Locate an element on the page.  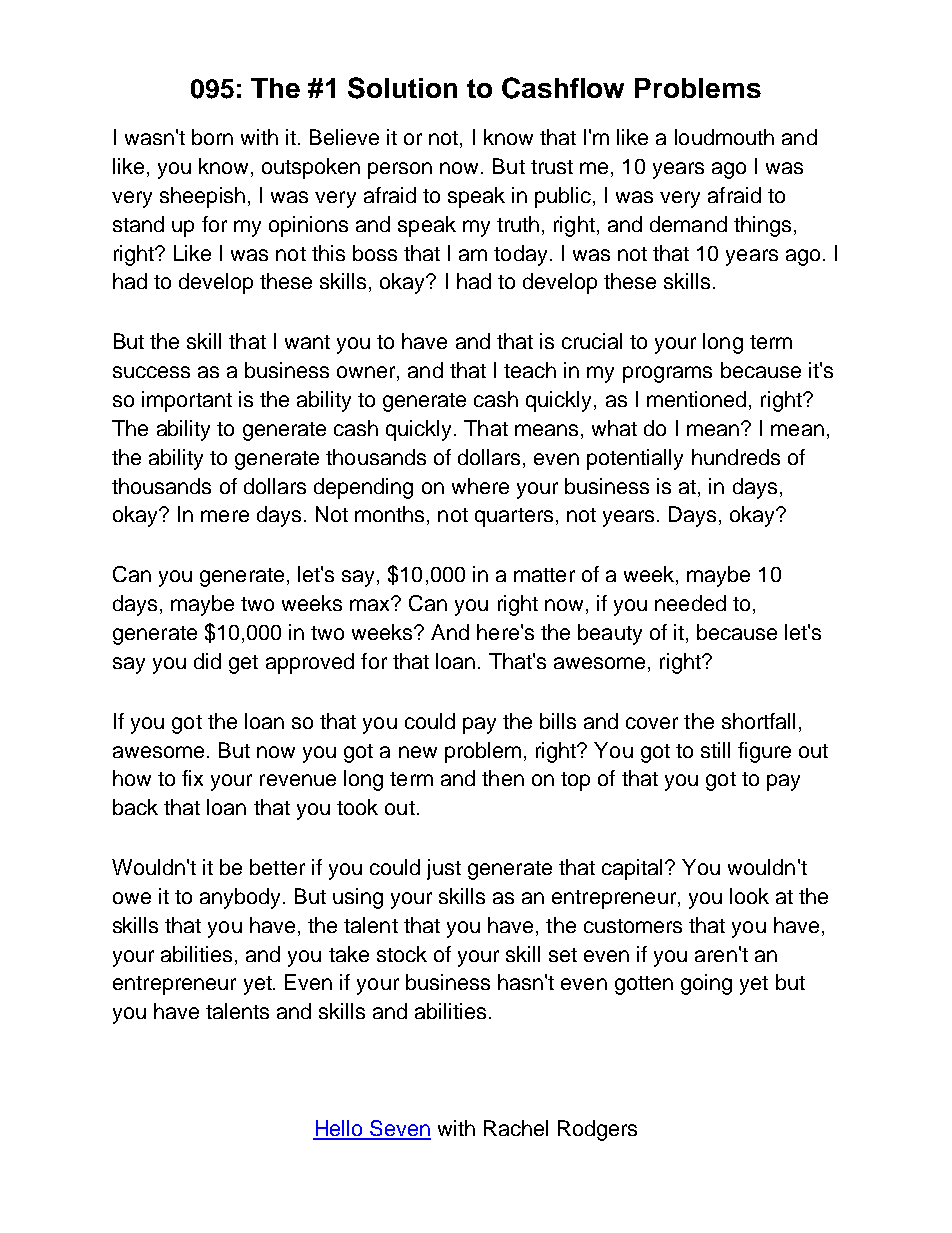
Hello is located at coordinates (339, 1129).
